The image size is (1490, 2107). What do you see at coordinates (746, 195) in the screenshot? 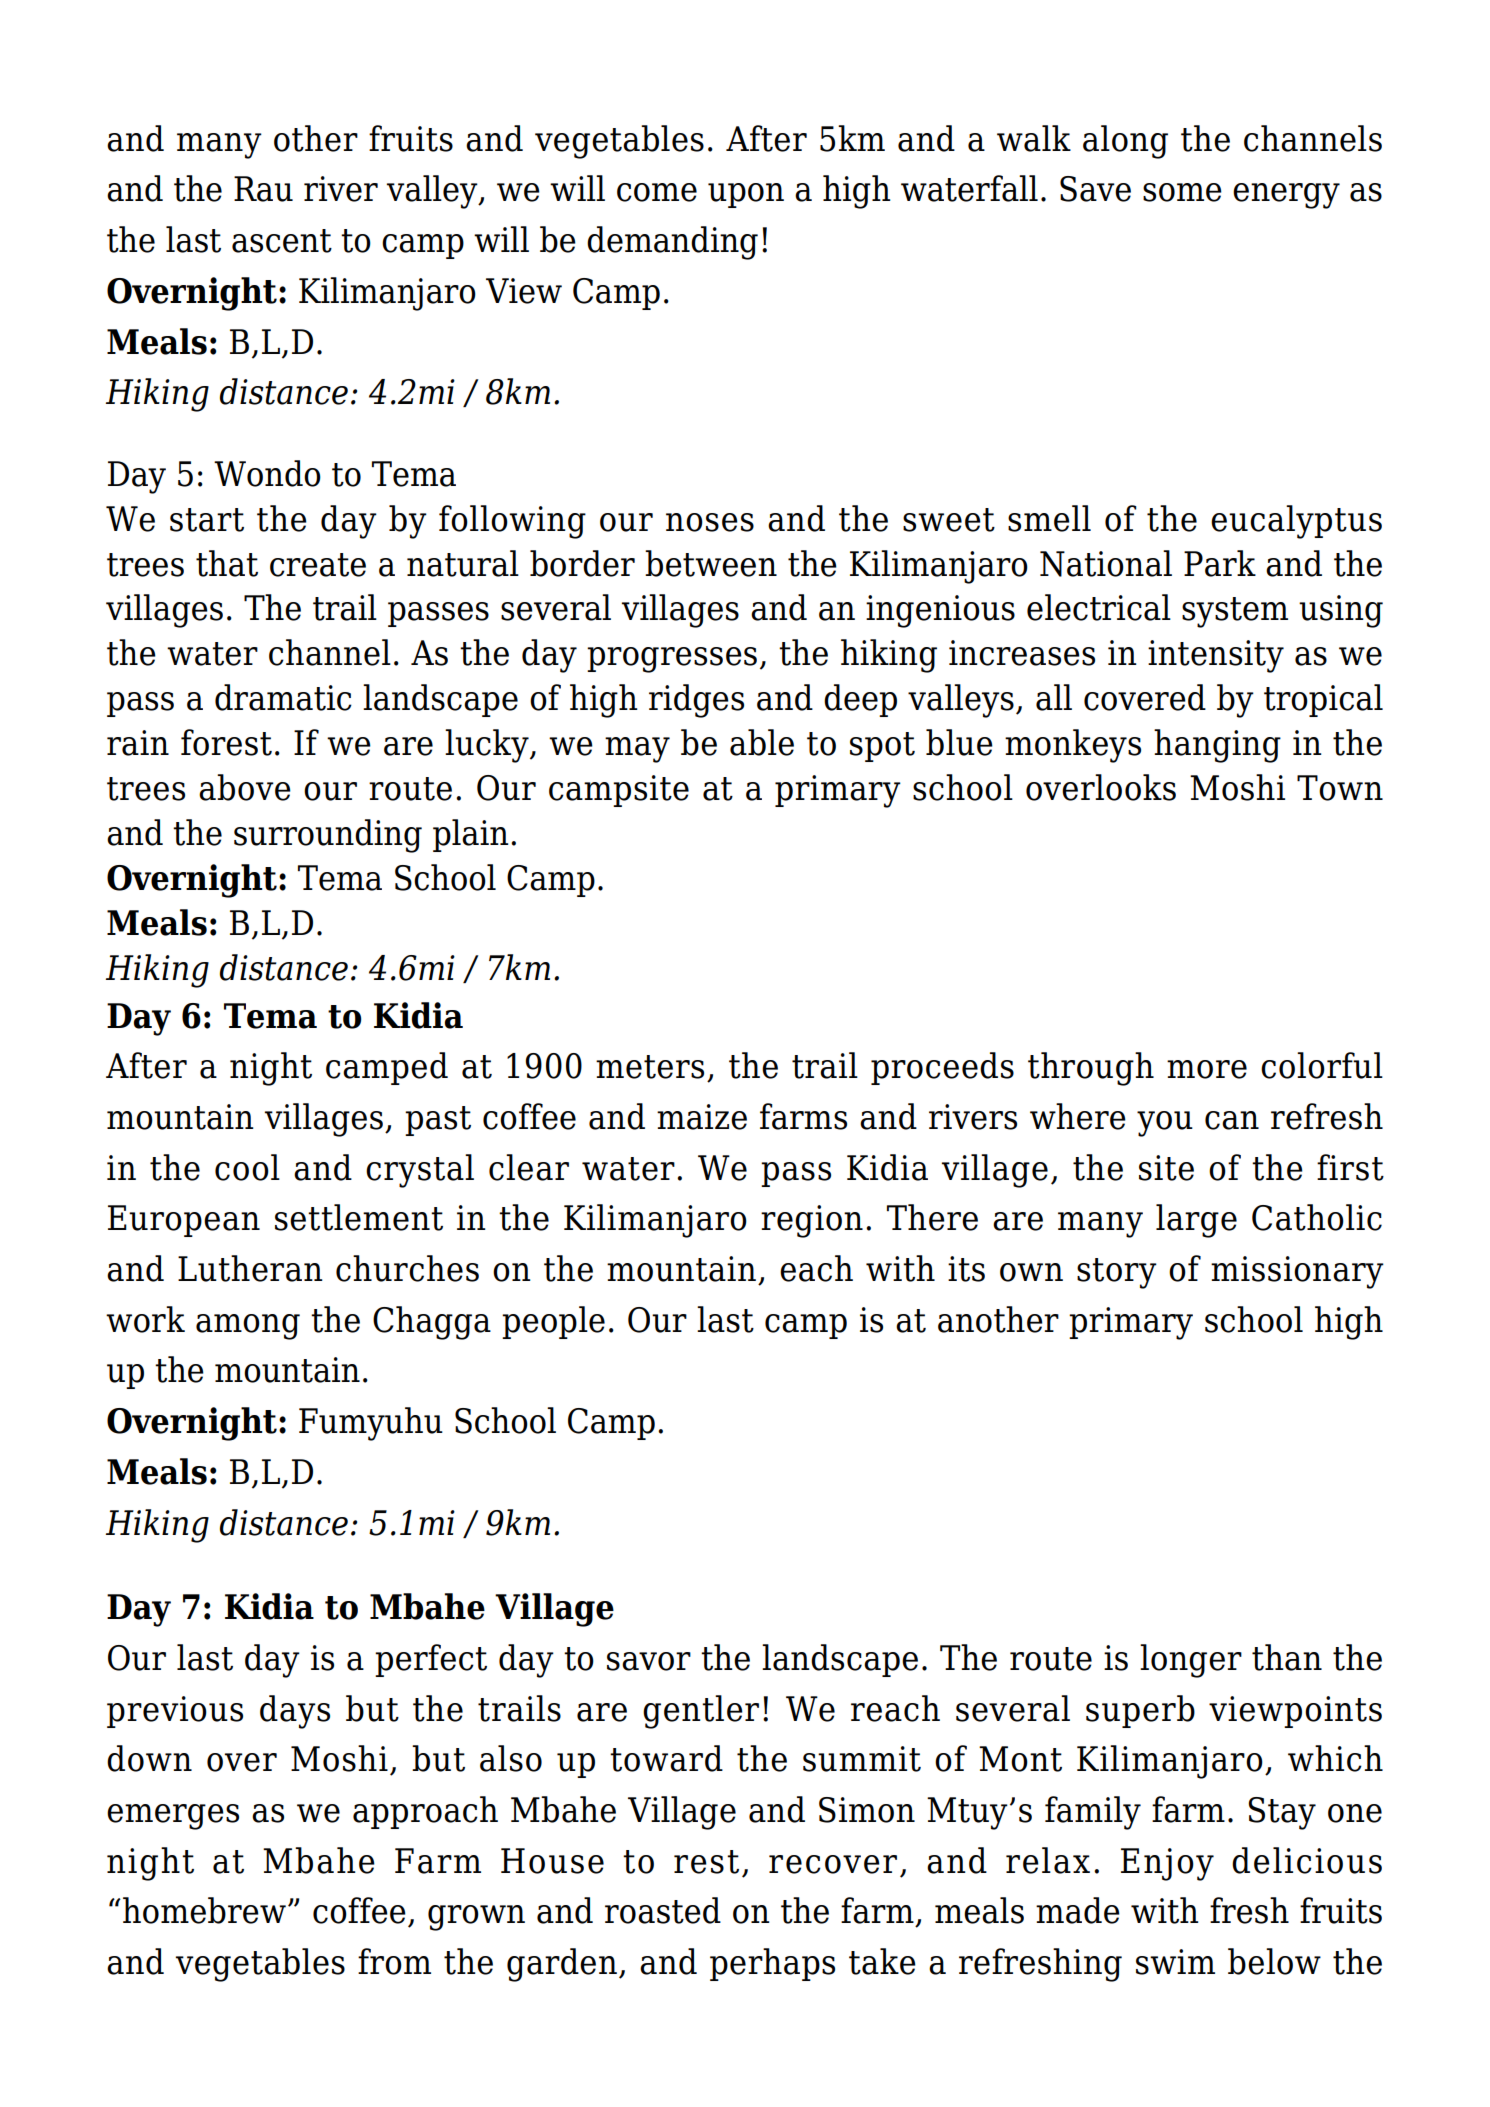
I see `upon` at bounding box center [746, 195].
